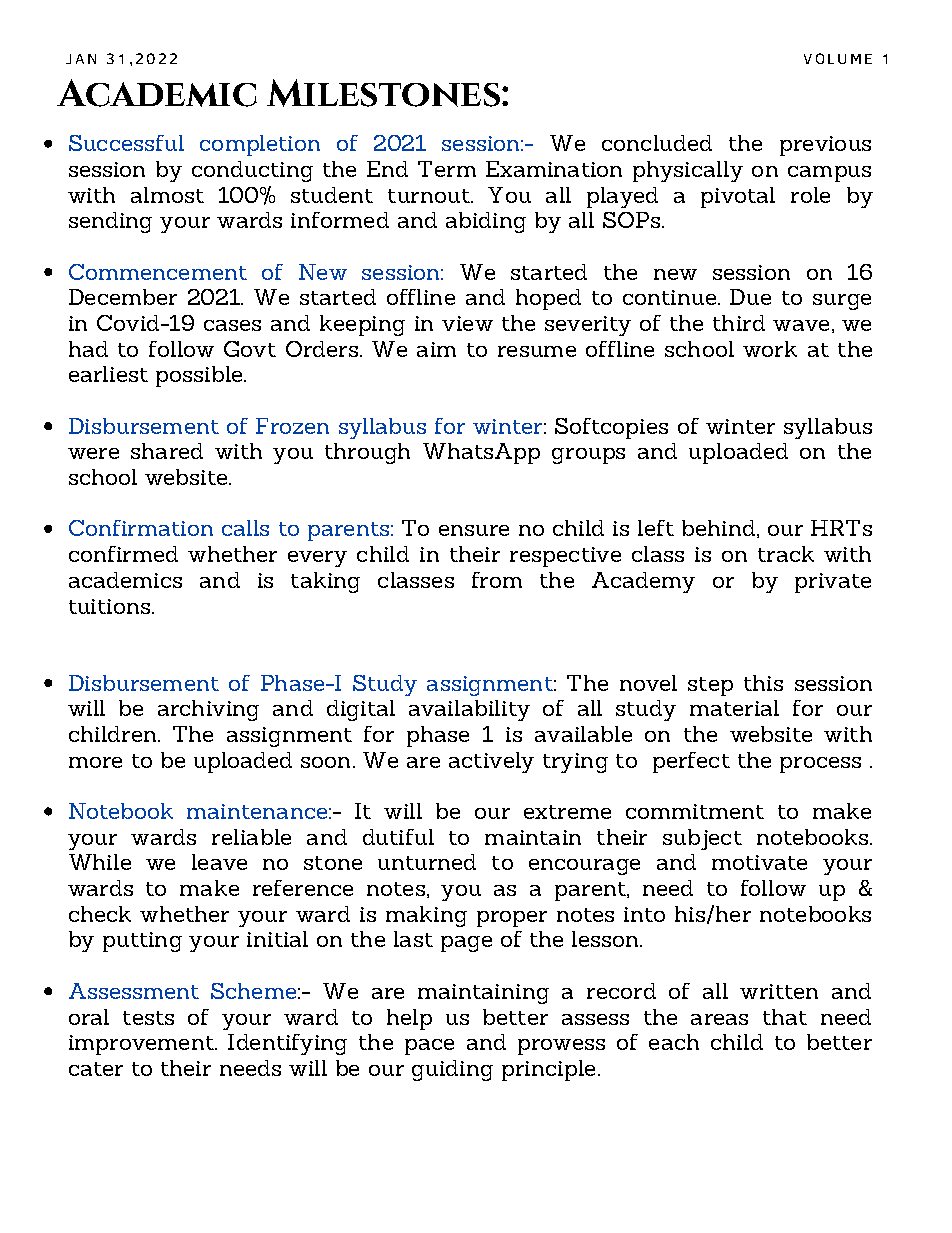  Describe the element at coordinates (142, 1045) in the document. I see `improvement` at that location.
